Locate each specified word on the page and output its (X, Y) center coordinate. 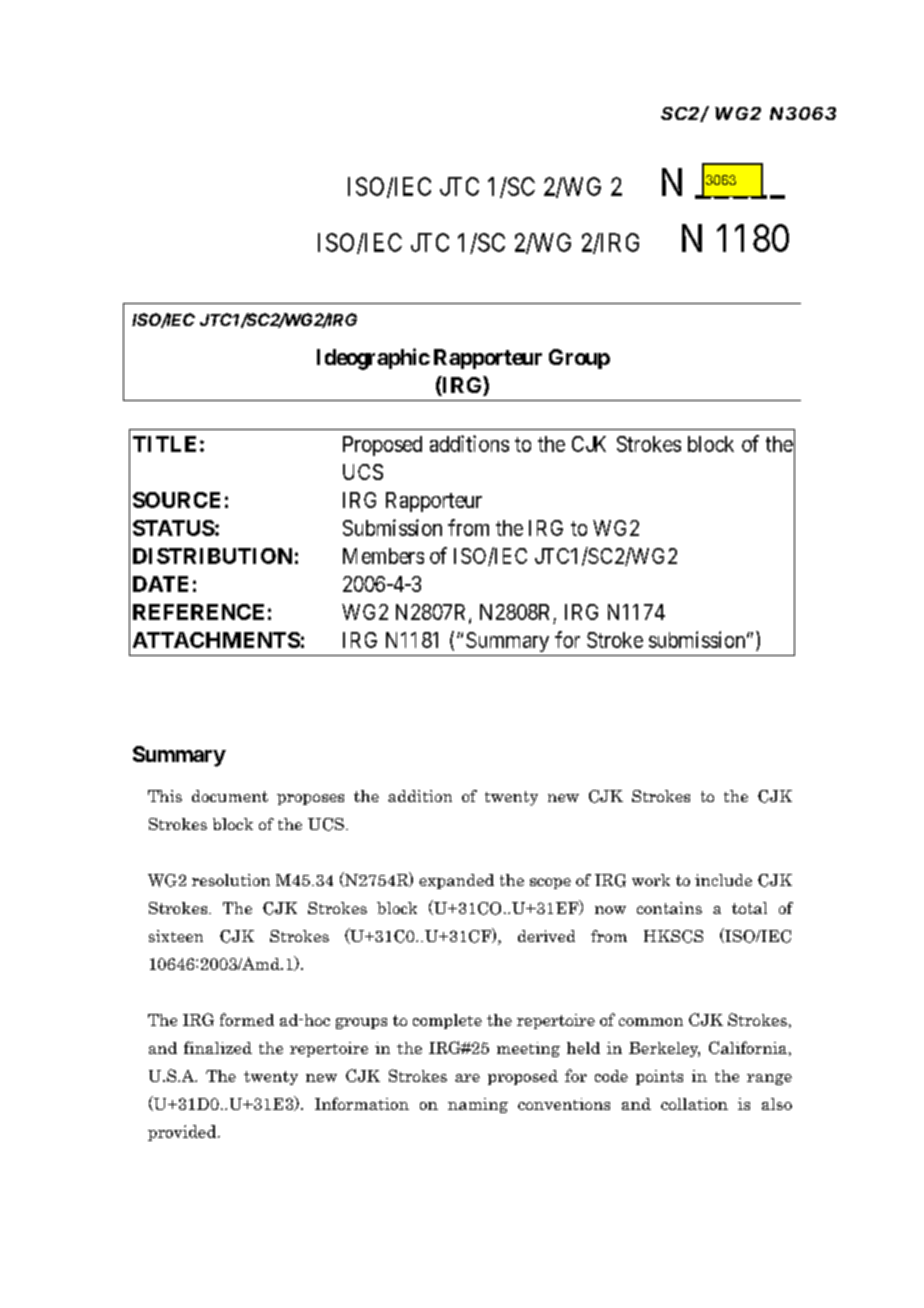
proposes (310, 799)
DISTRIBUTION (212, 556)
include (723, 880)
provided (182, 1133)
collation (694, 1104)
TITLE (164, 444)
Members (383, 556)
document (230, 796)
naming (478, 1105)
